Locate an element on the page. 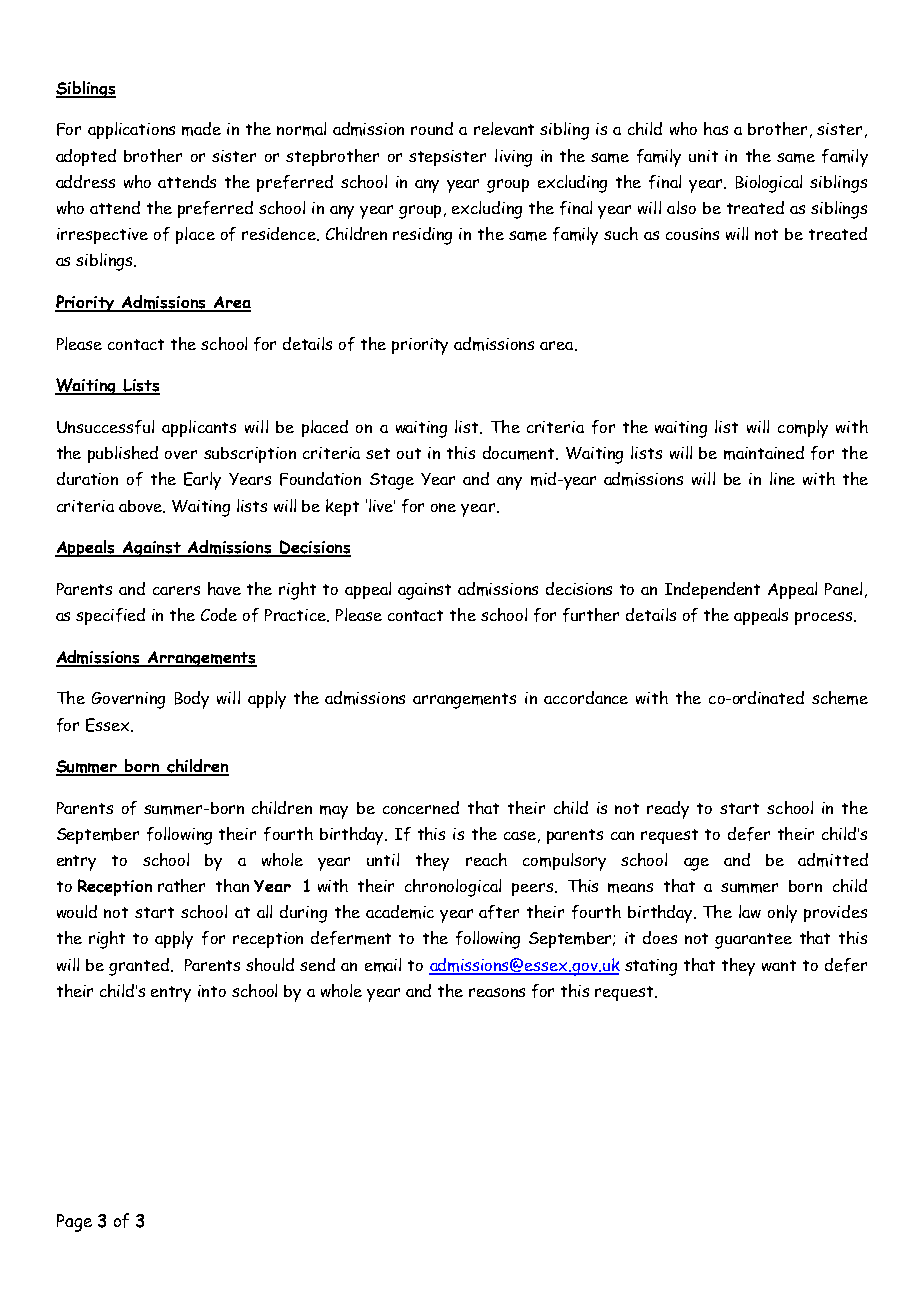 The width and height of the page is (924, 1308). Page is located at coordinates (74, 1223).
